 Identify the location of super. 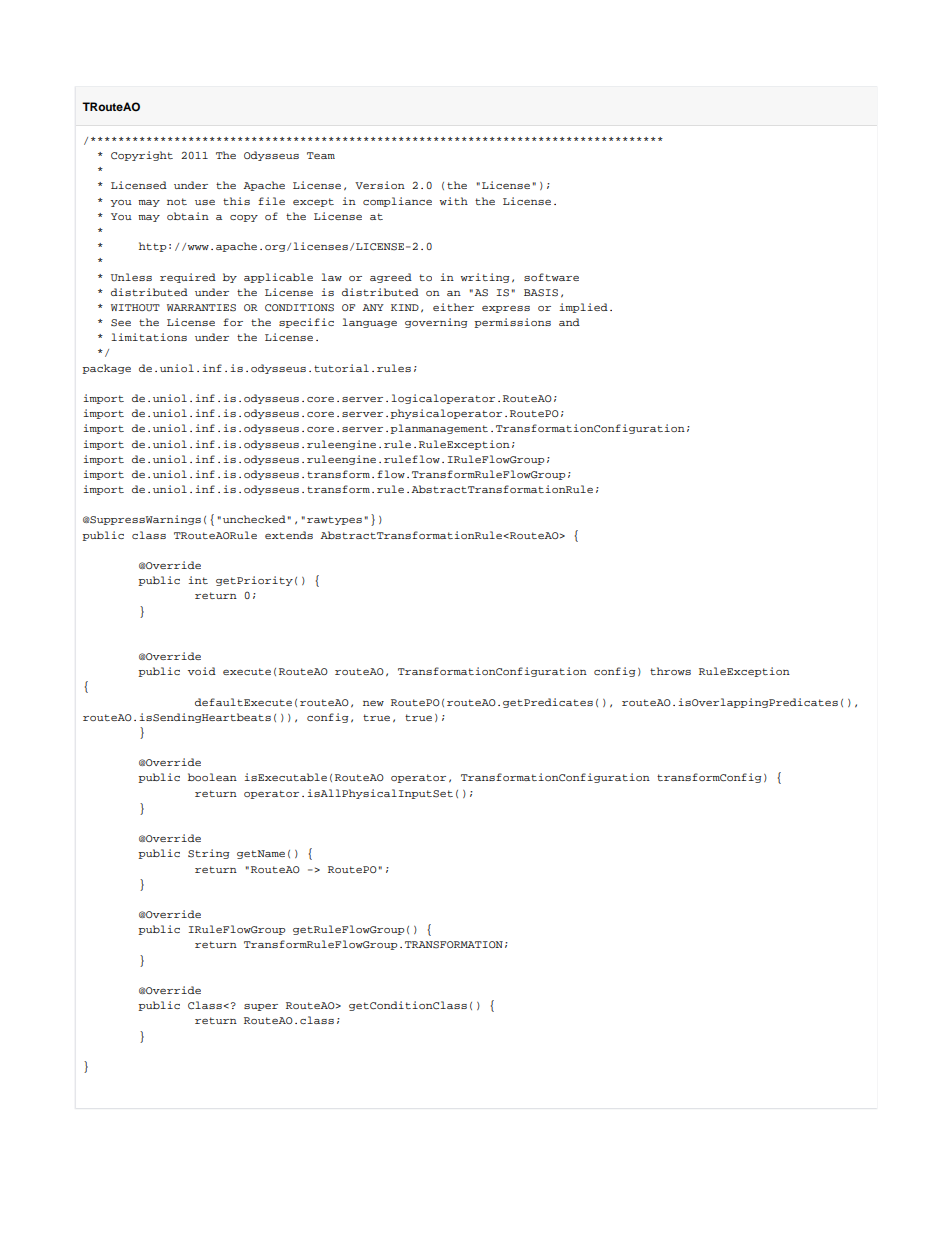
(261, 1007).
